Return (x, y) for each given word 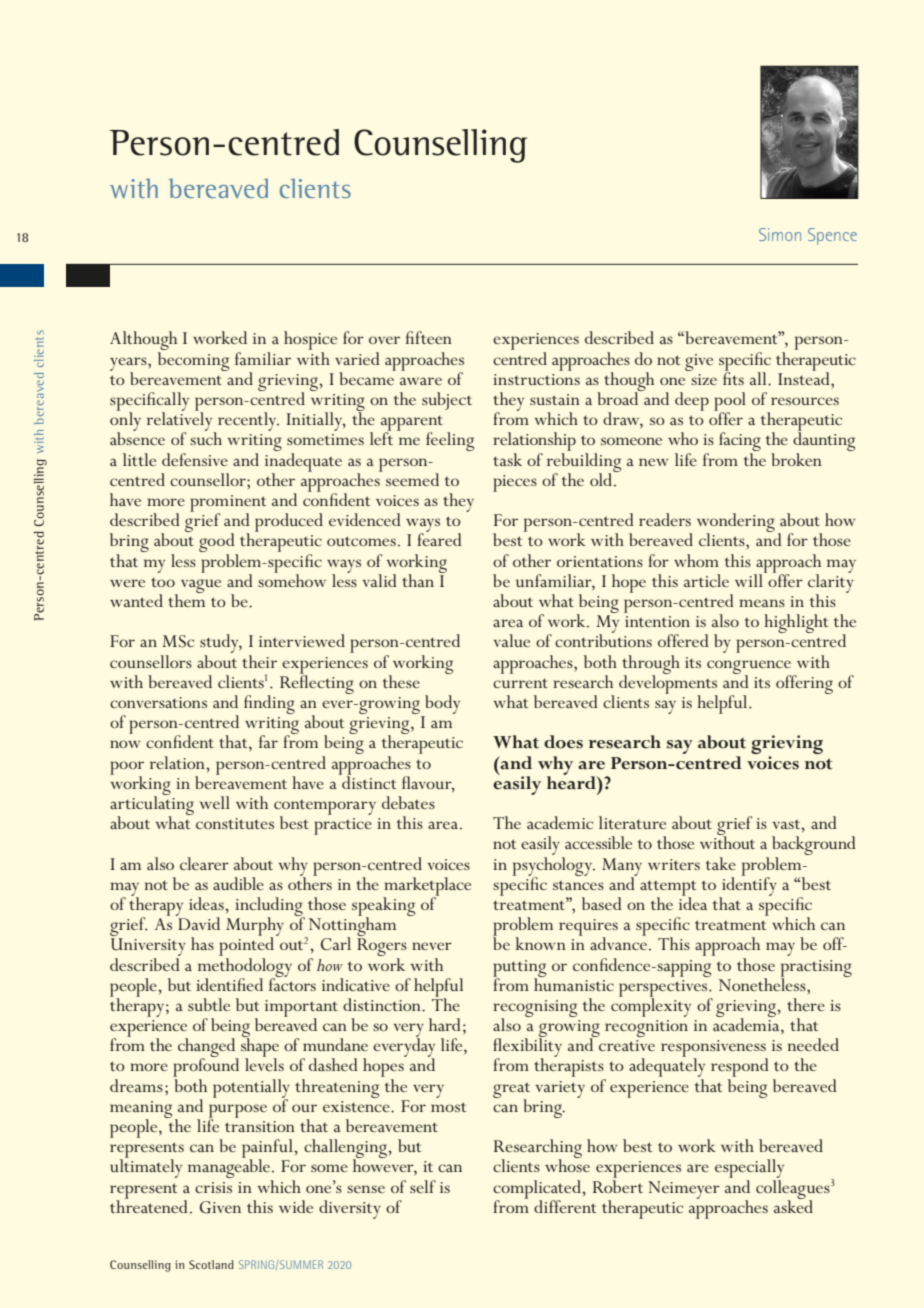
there (806, 1004)
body (442, 704)
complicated (538, 1190)
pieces (515, 483)
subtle (209, 1004)
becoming (193, 360)
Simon (780, 234)
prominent (228, 504)
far (268, 741)
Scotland (211, 1264)
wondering (736, 524)
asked (793, 1205)
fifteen (429, 337)
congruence (749, 668)
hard (445, 1024)
